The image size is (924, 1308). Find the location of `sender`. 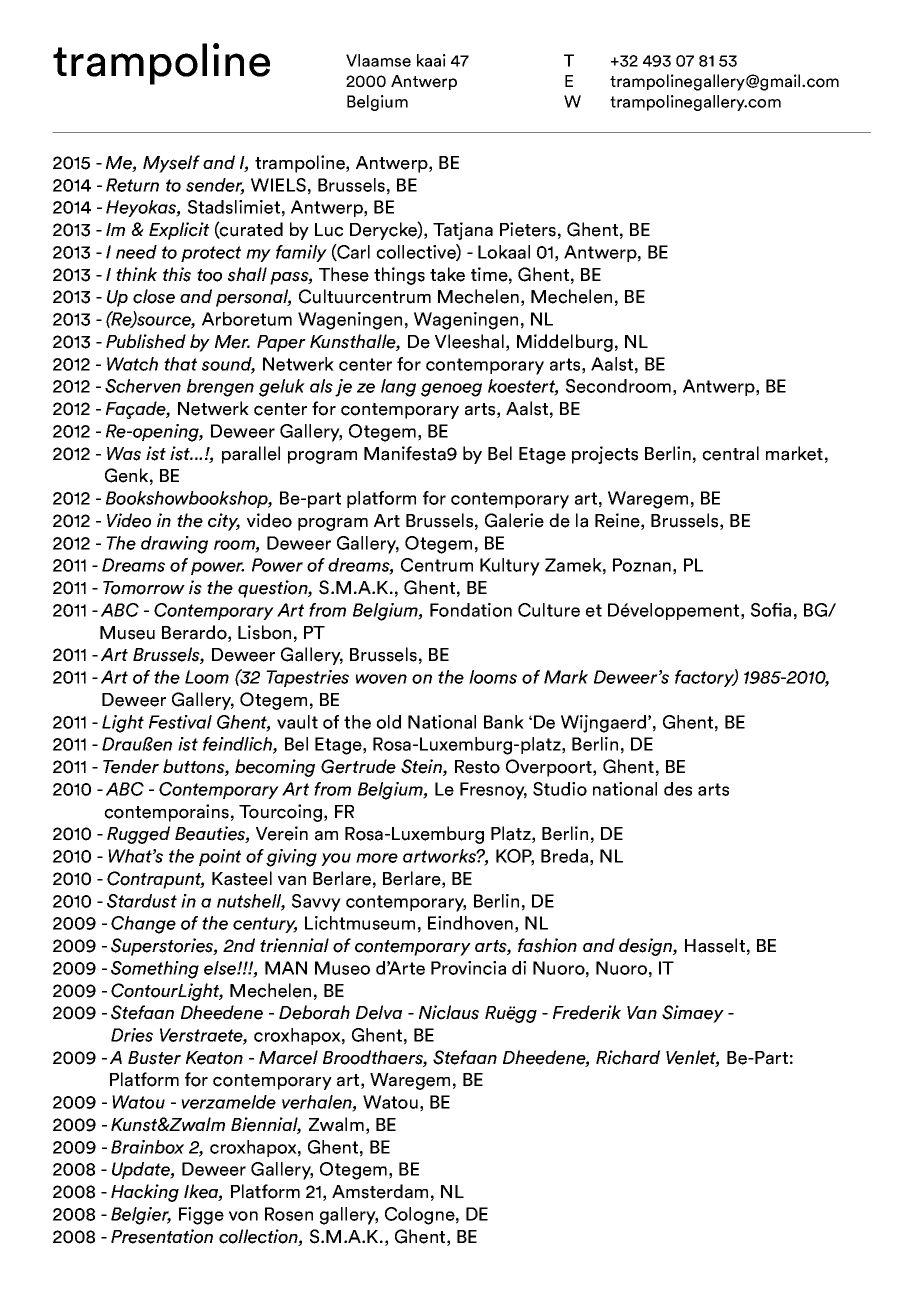

sender is located at coordinates (215, 186).
